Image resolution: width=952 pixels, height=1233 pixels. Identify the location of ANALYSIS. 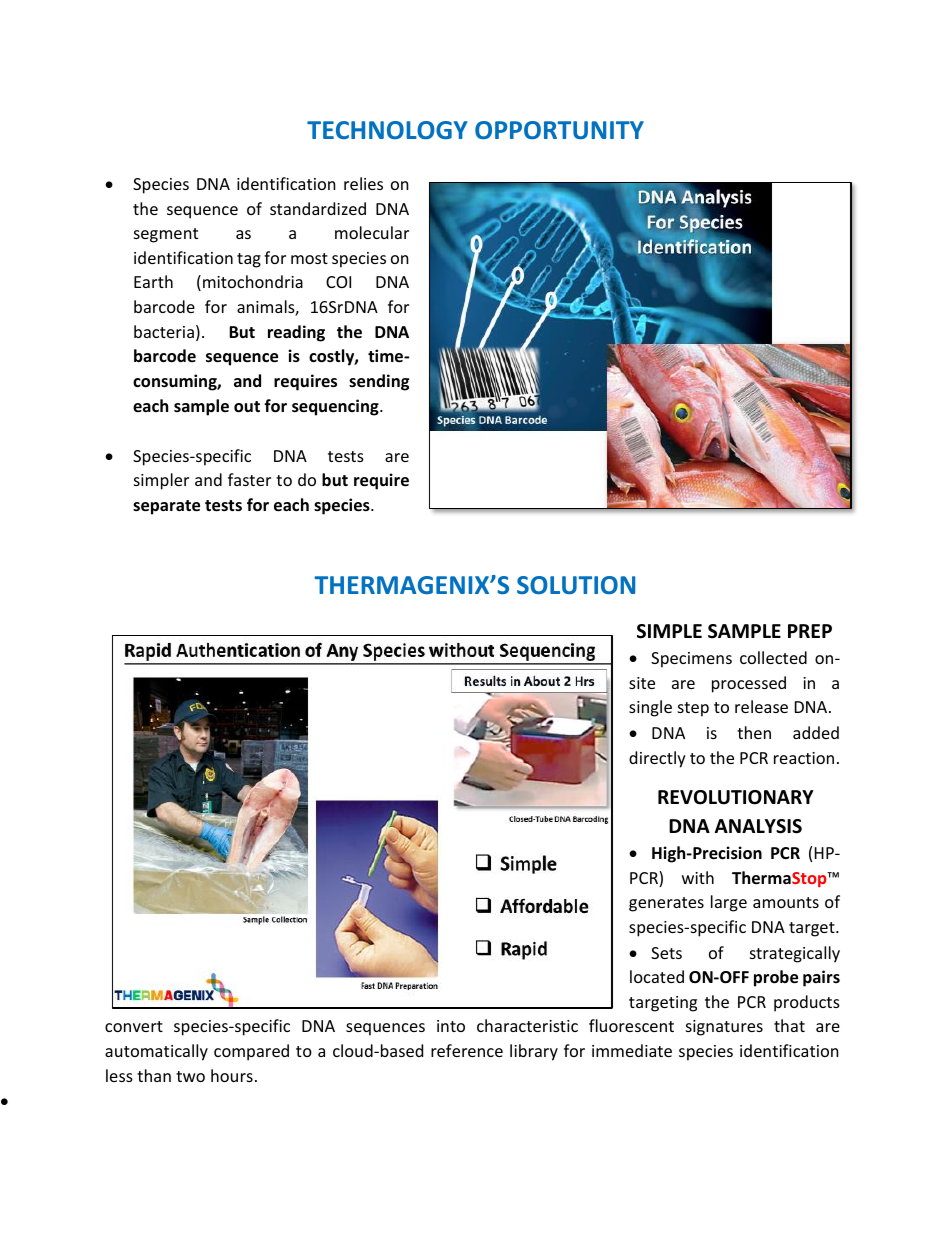
(758, 826).
